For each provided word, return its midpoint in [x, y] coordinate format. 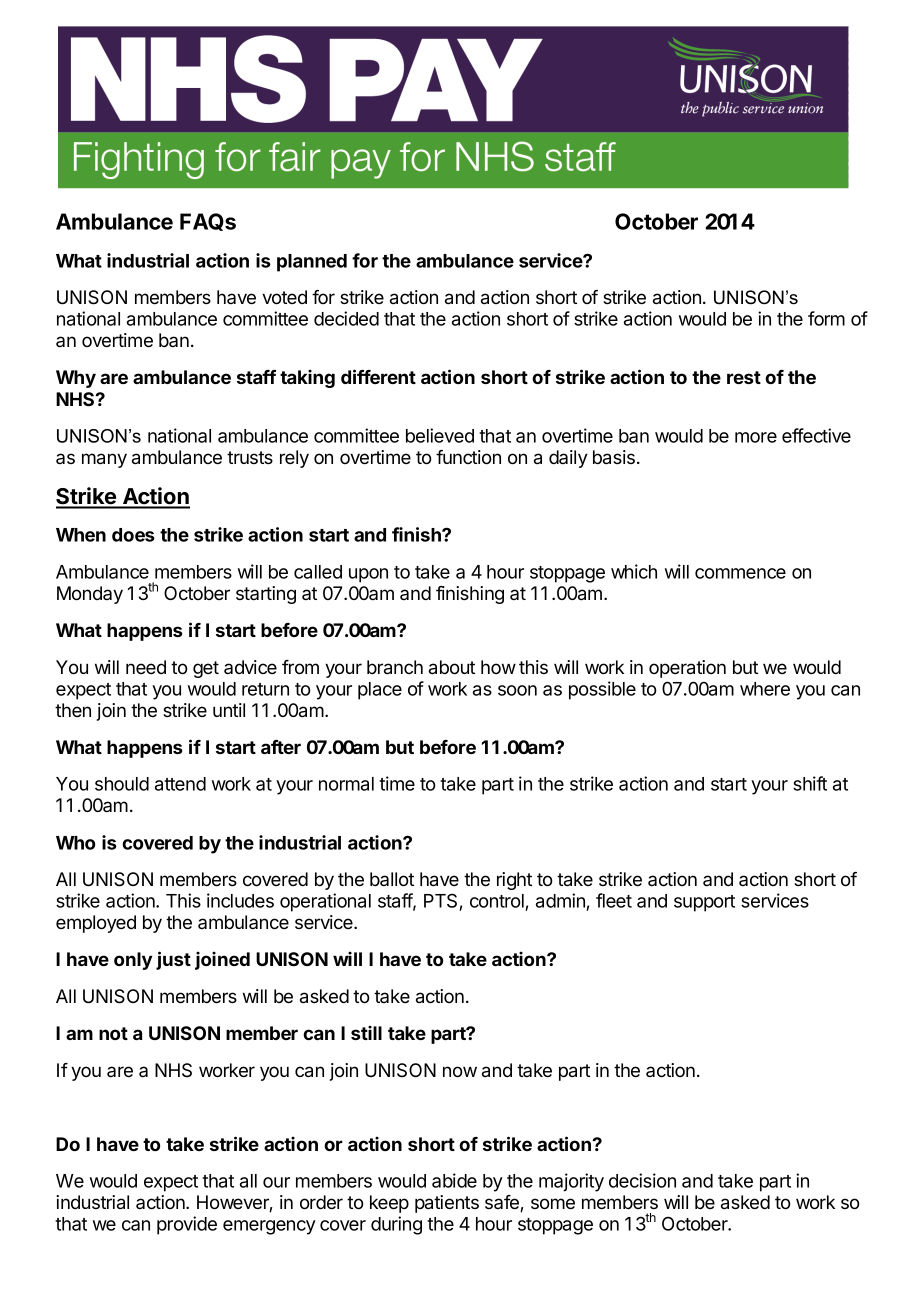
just [173, 960]
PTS [442, 902]
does [133, 535]
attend [180, 784]
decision [642, 1180]
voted [284, 297]
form [826, 318]
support [704, 903]
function [468, 457]
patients [447, 1204]
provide [187, 1225]
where [765, 689]
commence [740, 573]
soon [517, 690]
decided [346, 318]
